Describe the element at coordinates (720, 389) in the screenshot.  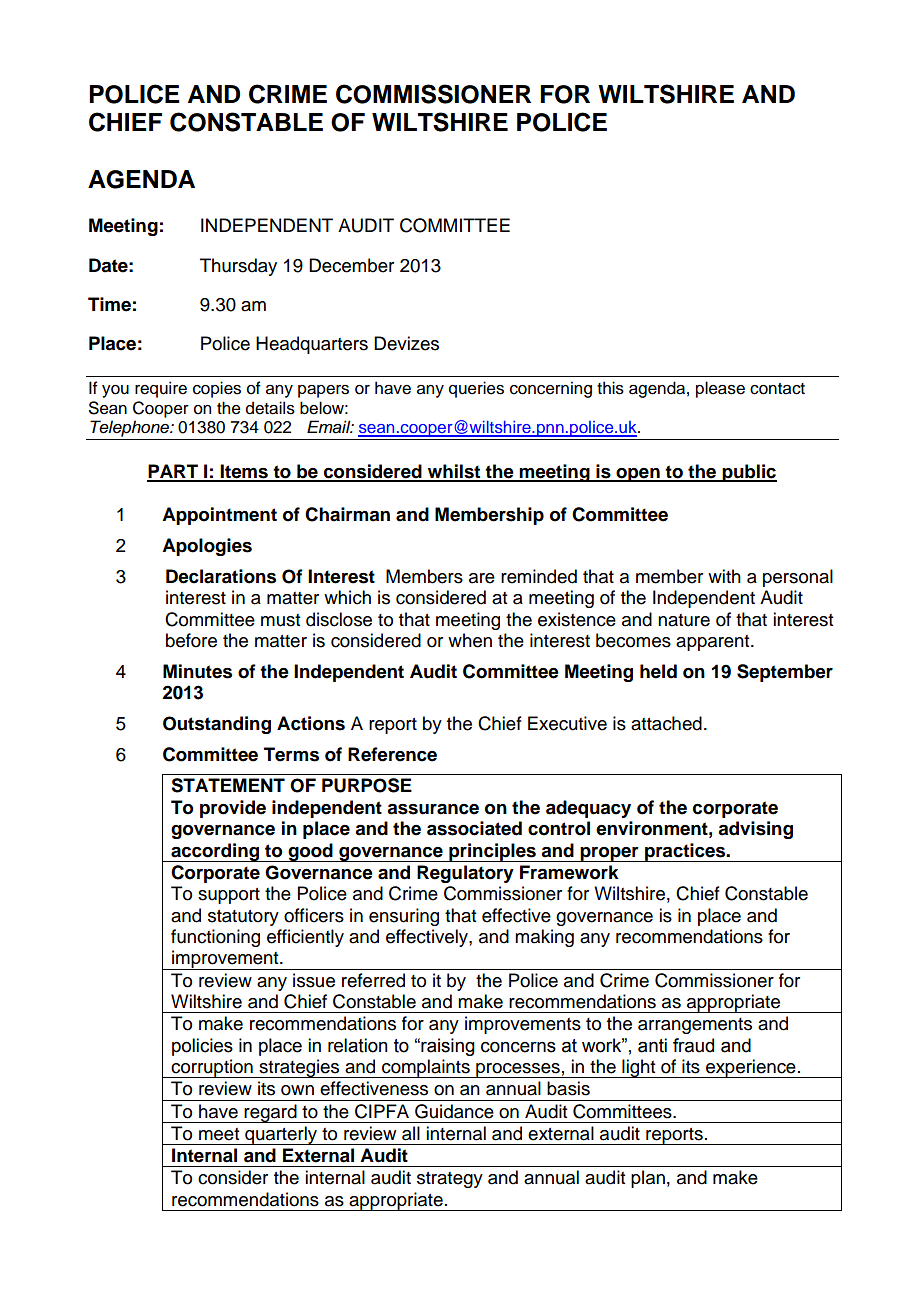
I see `please` at that location.
